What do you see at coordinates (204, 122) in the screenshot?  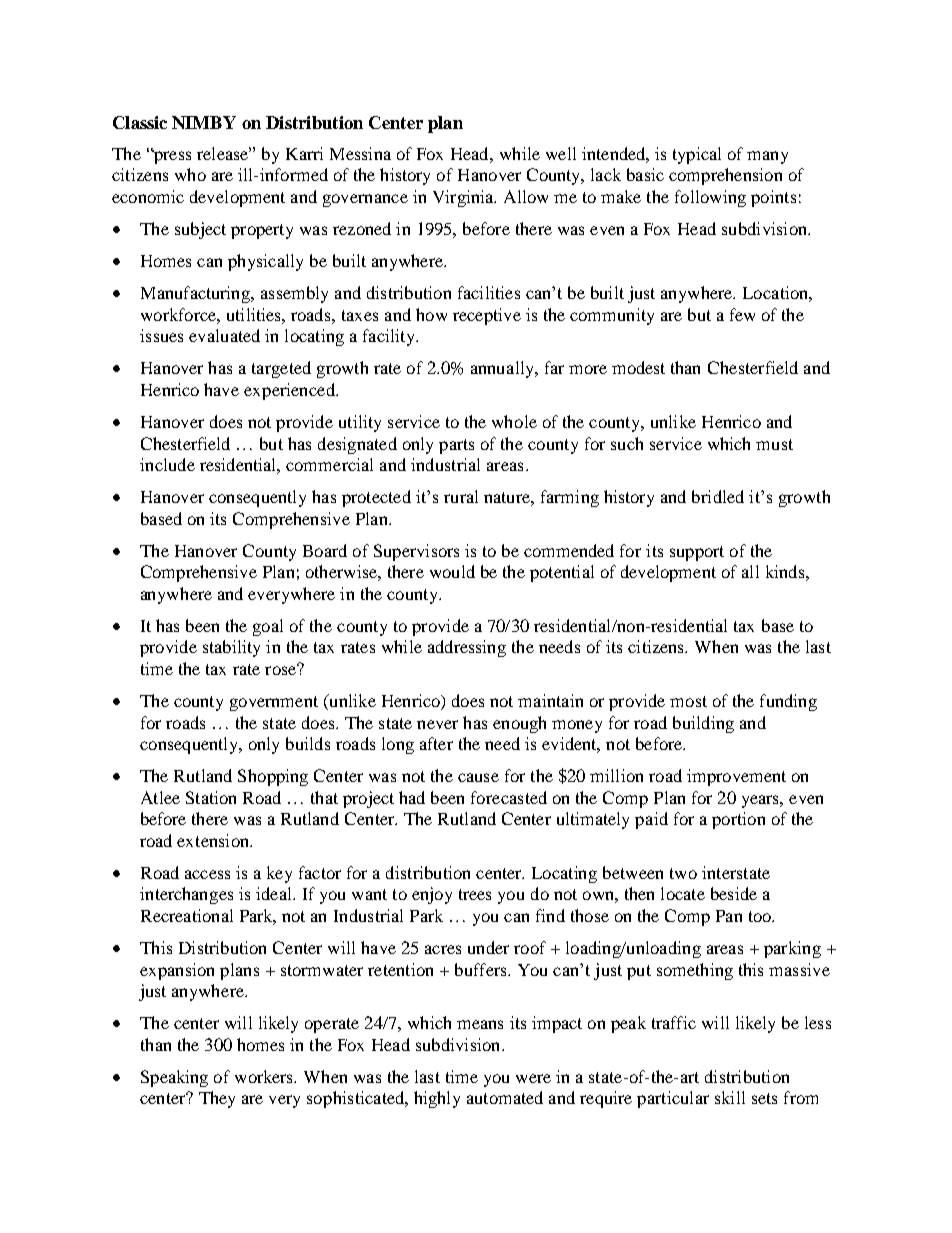 I see `NIMBY` at bounding box center [204, 122].
